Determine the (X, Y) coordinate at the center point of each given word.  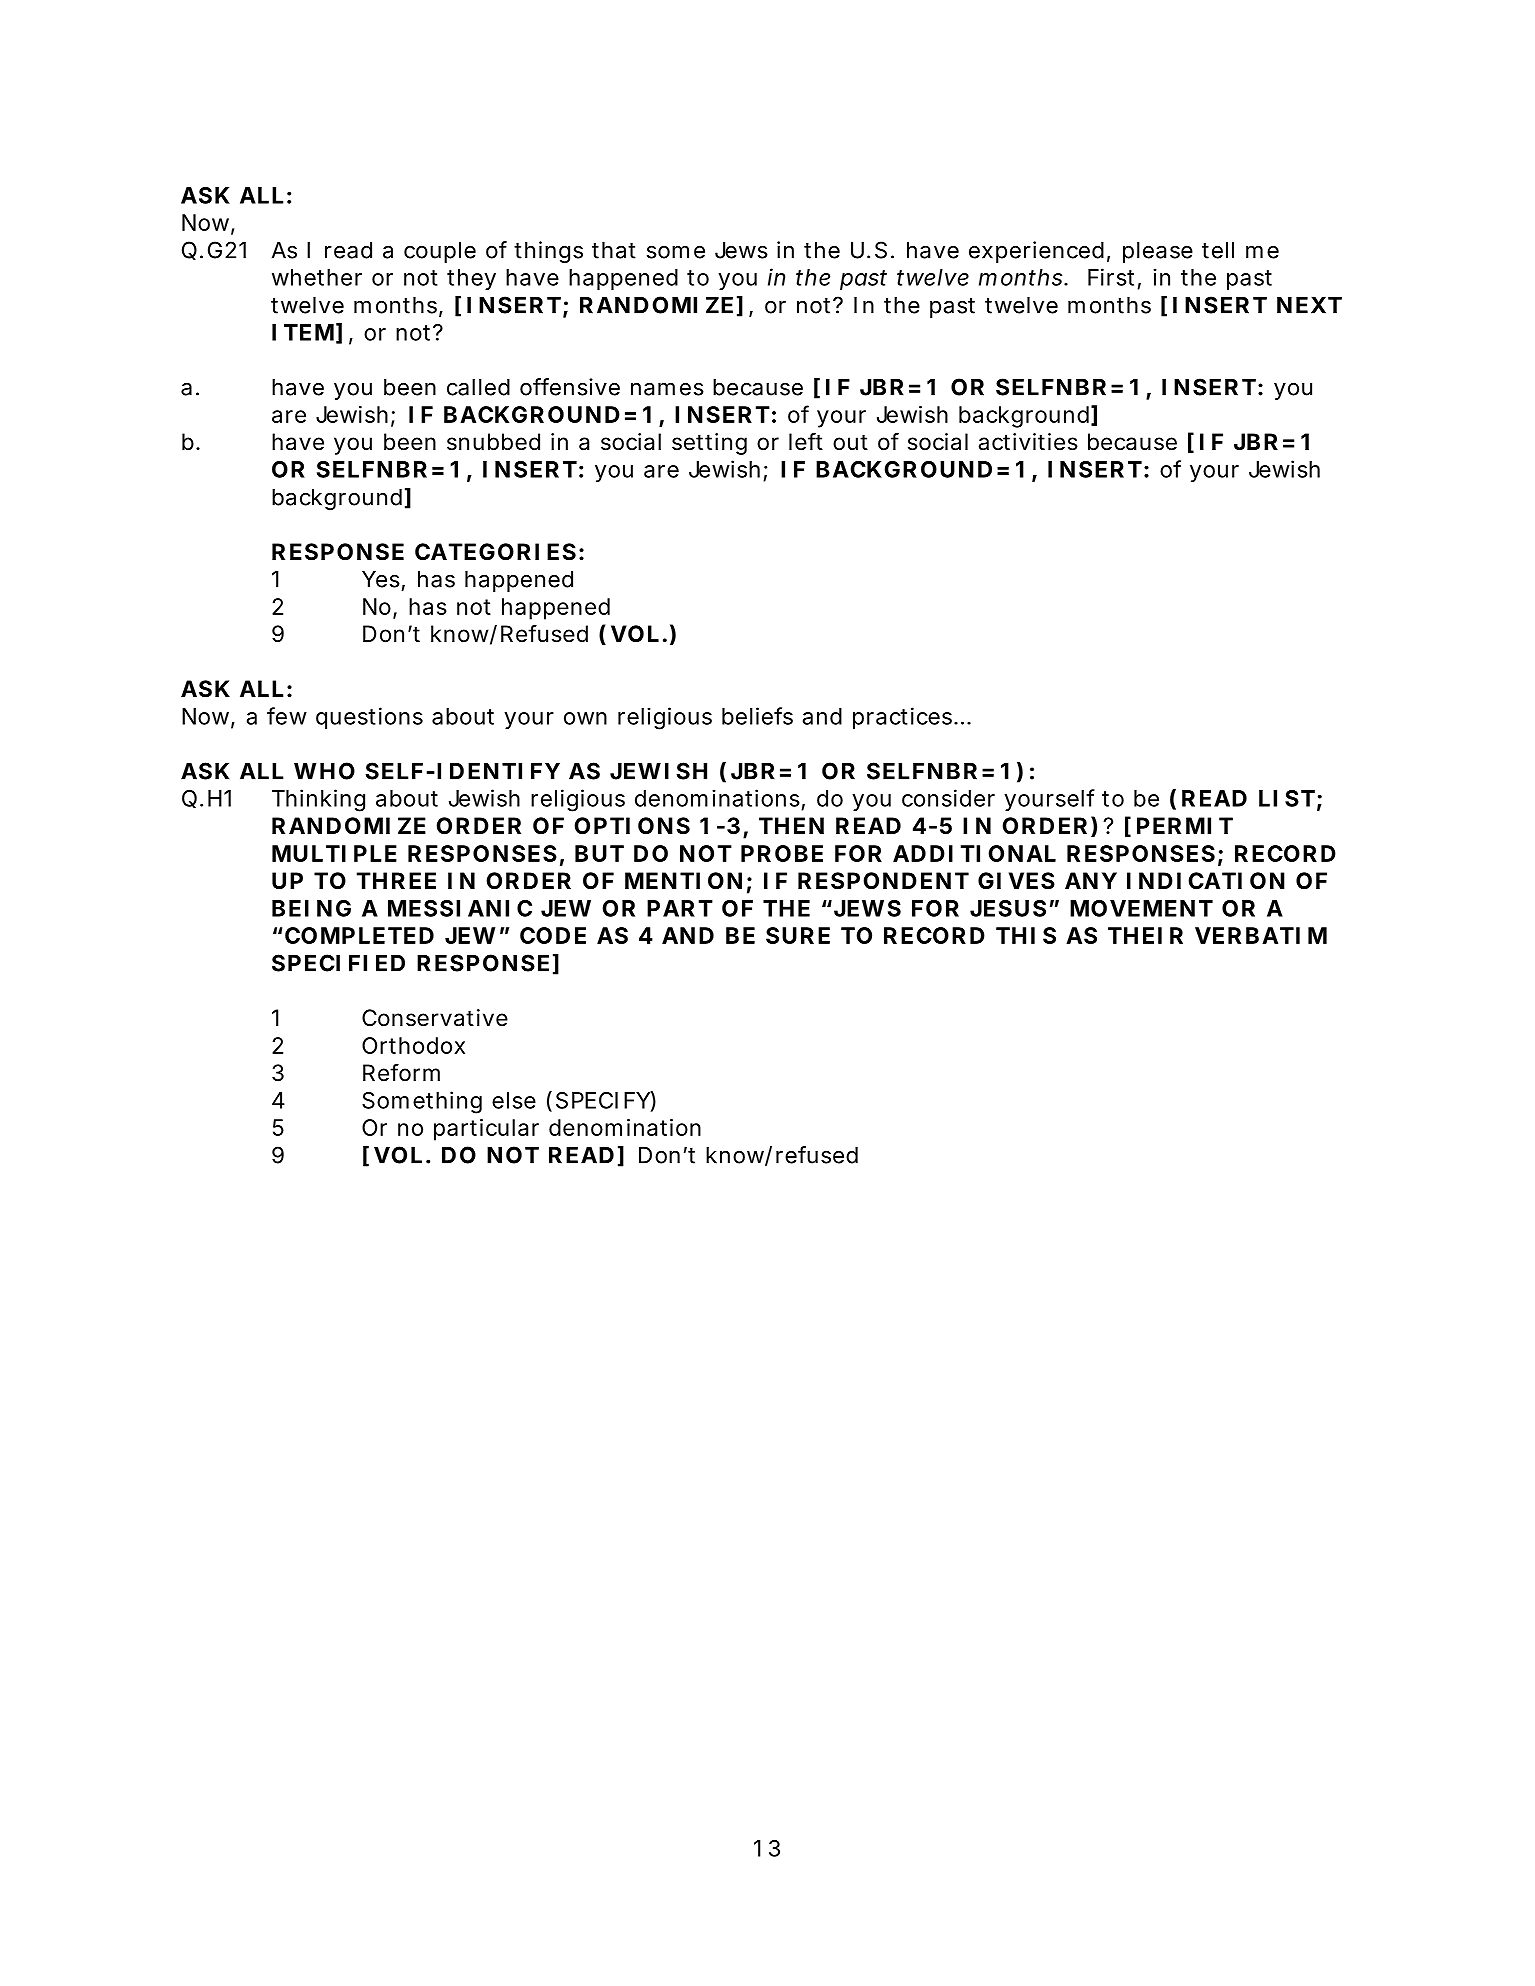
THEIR (1145, 935)
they (471, 279)
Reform (401, 1073)
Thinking (318, 800)
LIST (1287, 798)
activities (1028, 442)
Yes (381, 579)
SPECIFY (603, 1100)
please (1158, 252)
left (806, 442)
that (614, 250)
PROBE (782, 853)
